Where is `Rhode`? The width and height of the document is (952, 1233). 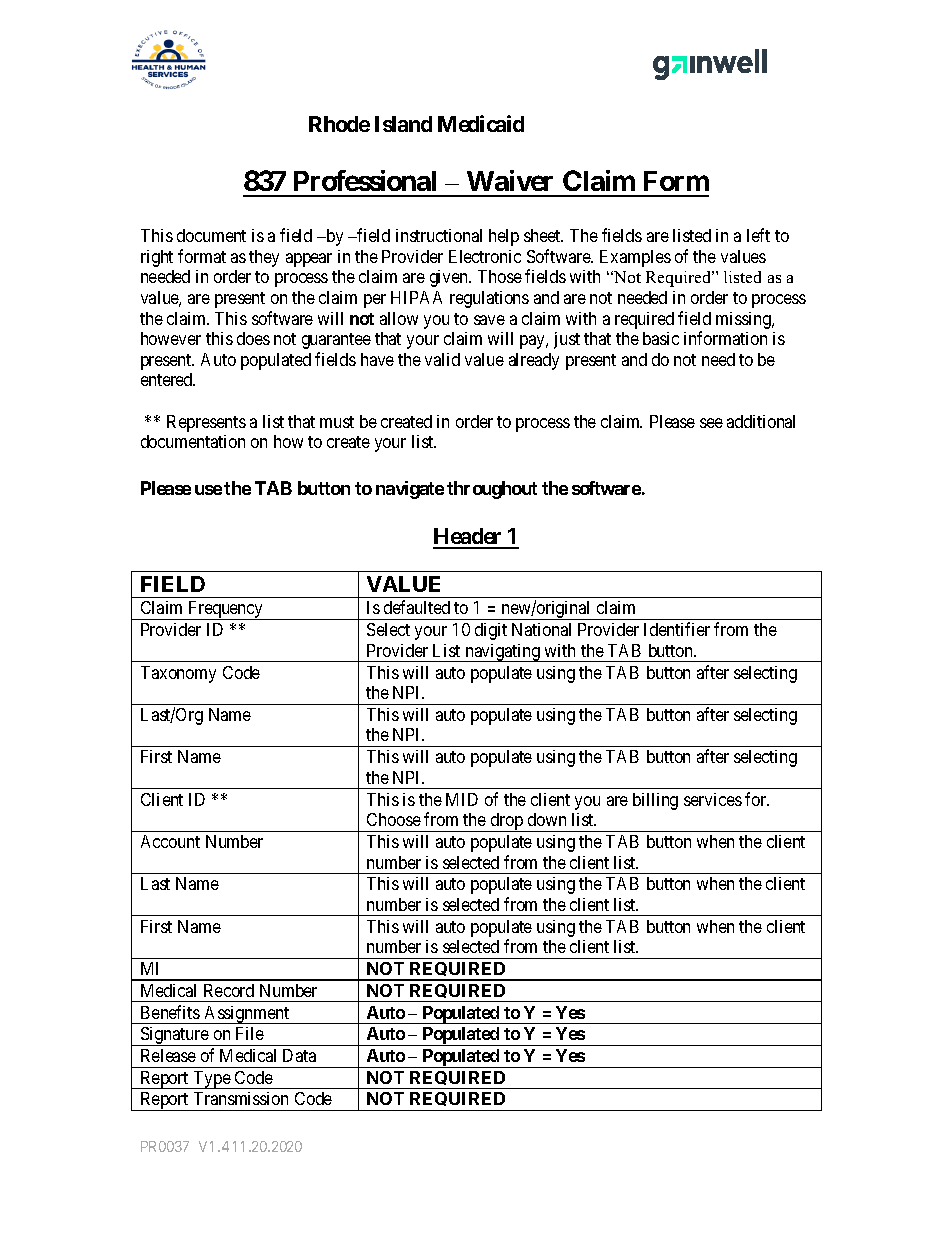 Rhode is located at coordinates (339, 124).
